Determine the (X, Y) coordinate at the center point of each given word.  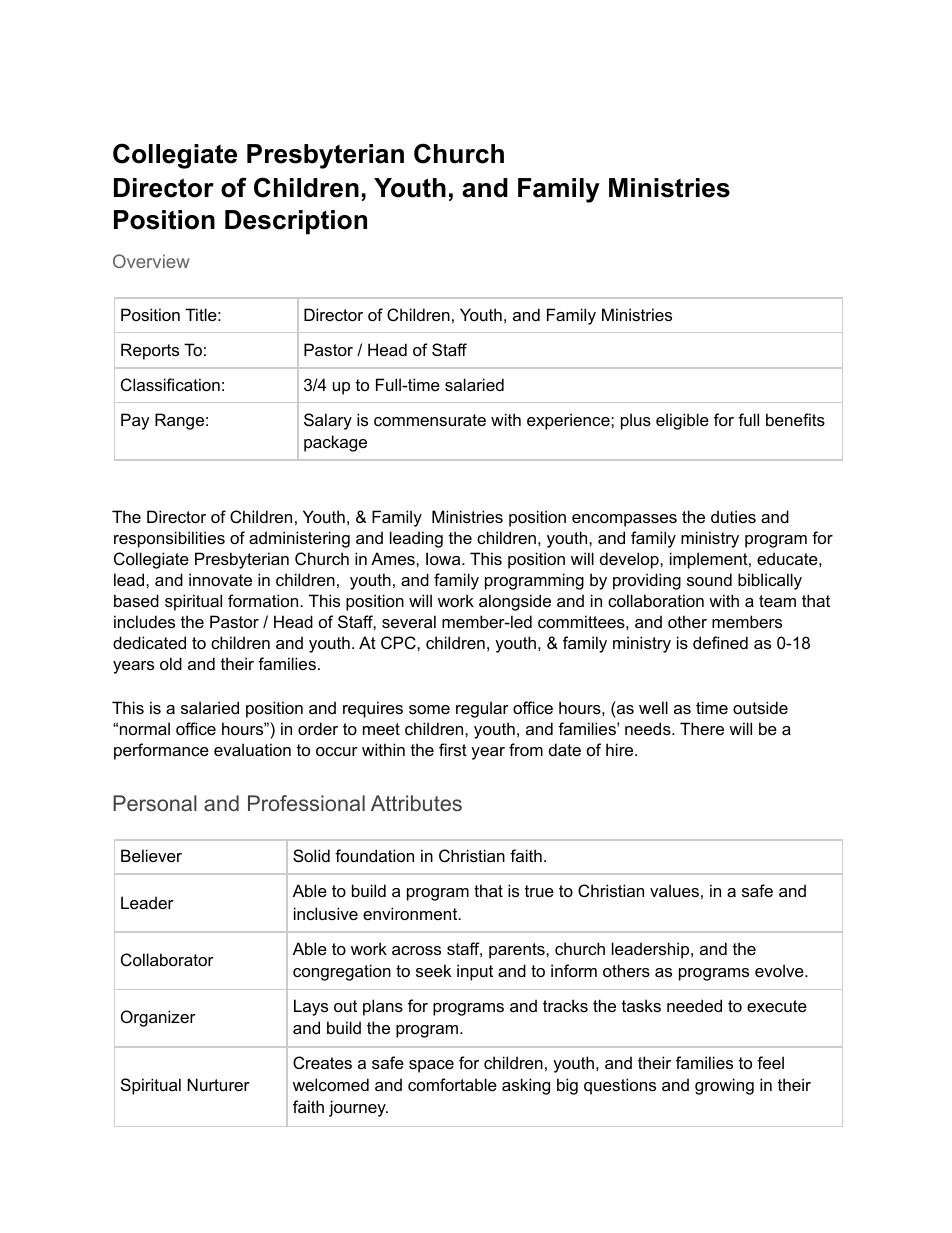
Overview (151, 261)
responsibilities (169, 539)
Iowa (444, 558)
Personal (155, 803)
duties (733, 516)
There (702, 728)
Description (296, 222)
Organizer (158, 1018)
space (431, 1066)
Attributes (416, 803)
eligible (682, 421)
